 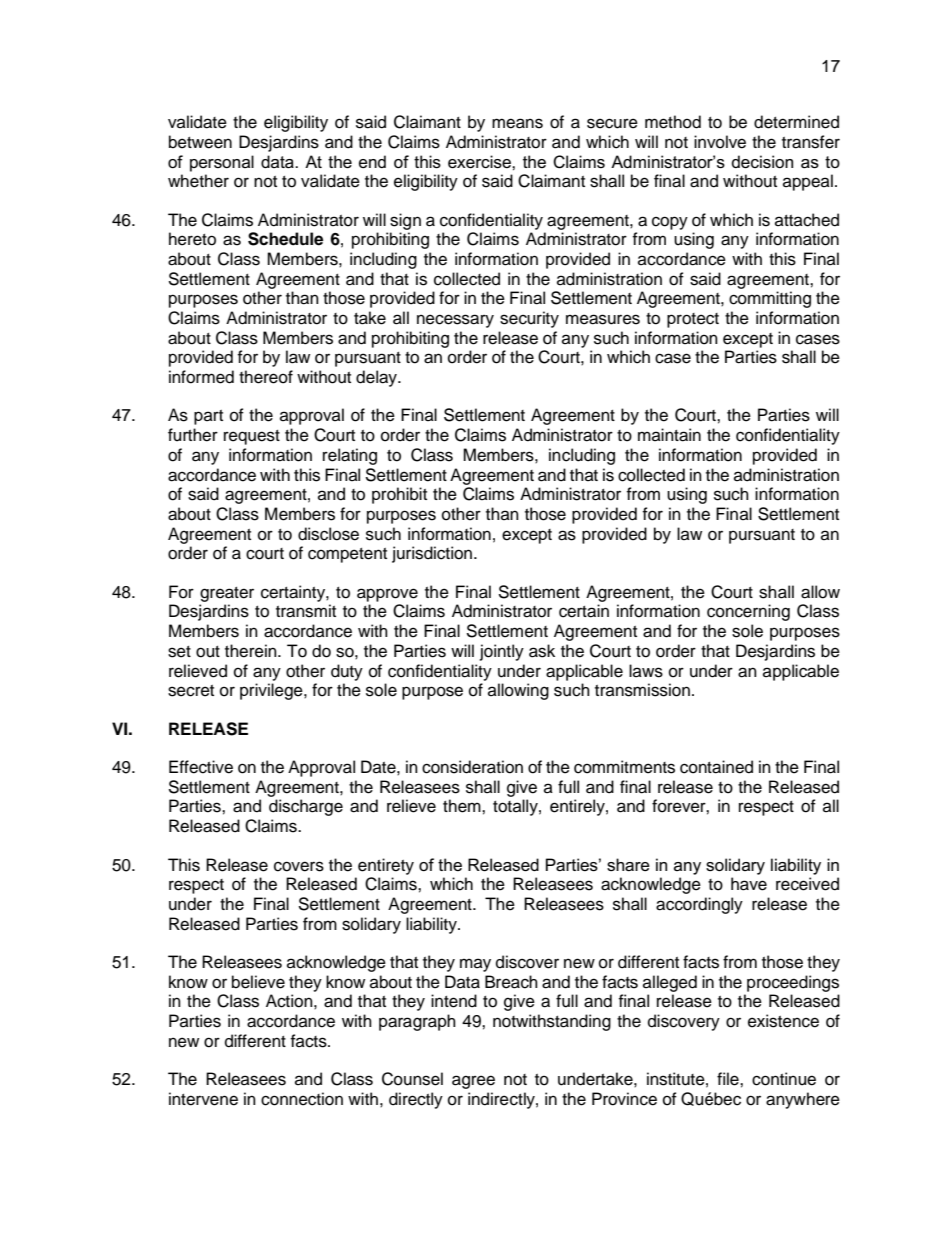 I want to click on have, so click(x=749, y=884).
